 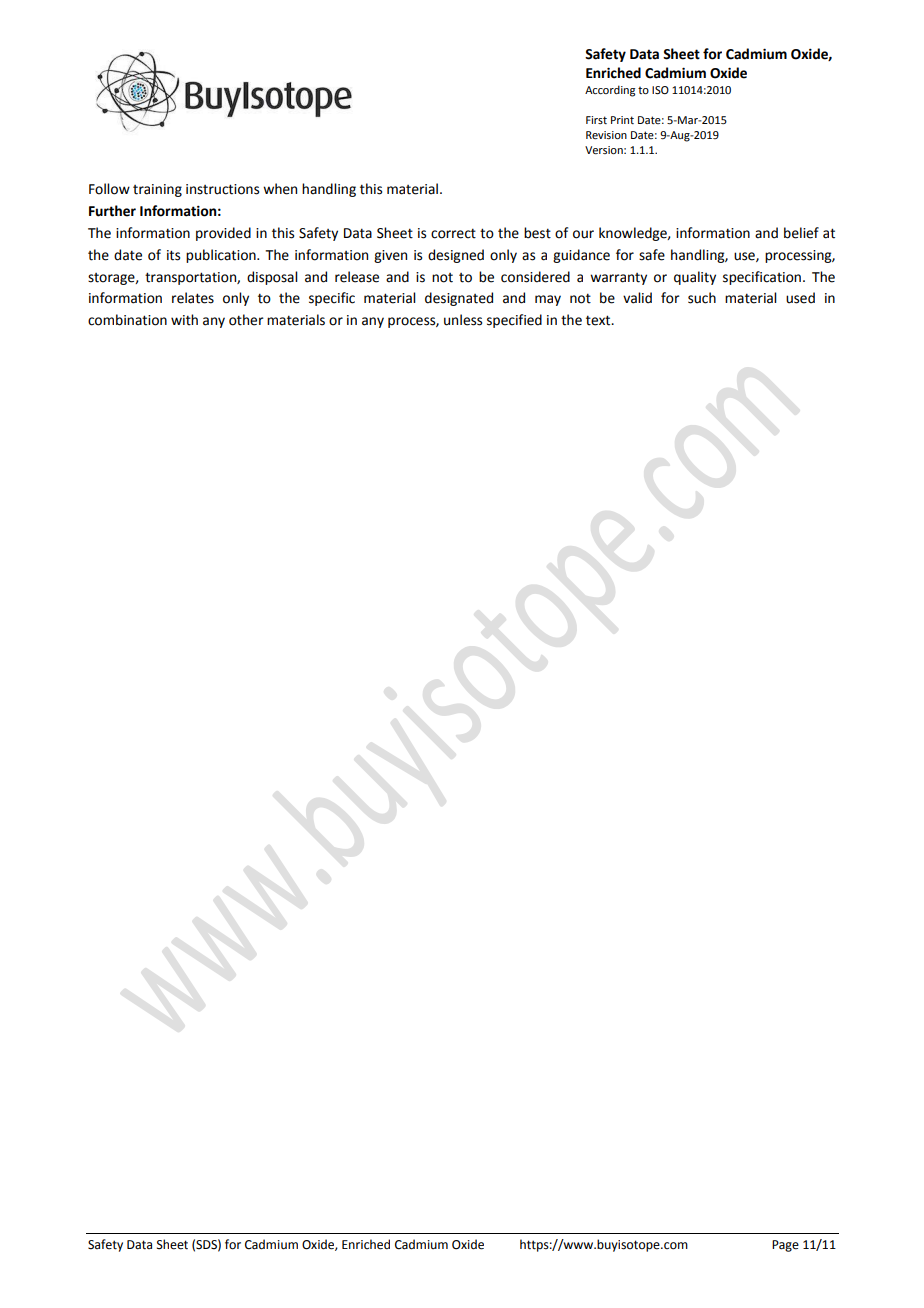 I want to click on Page, so click(x=785, y=1246).
